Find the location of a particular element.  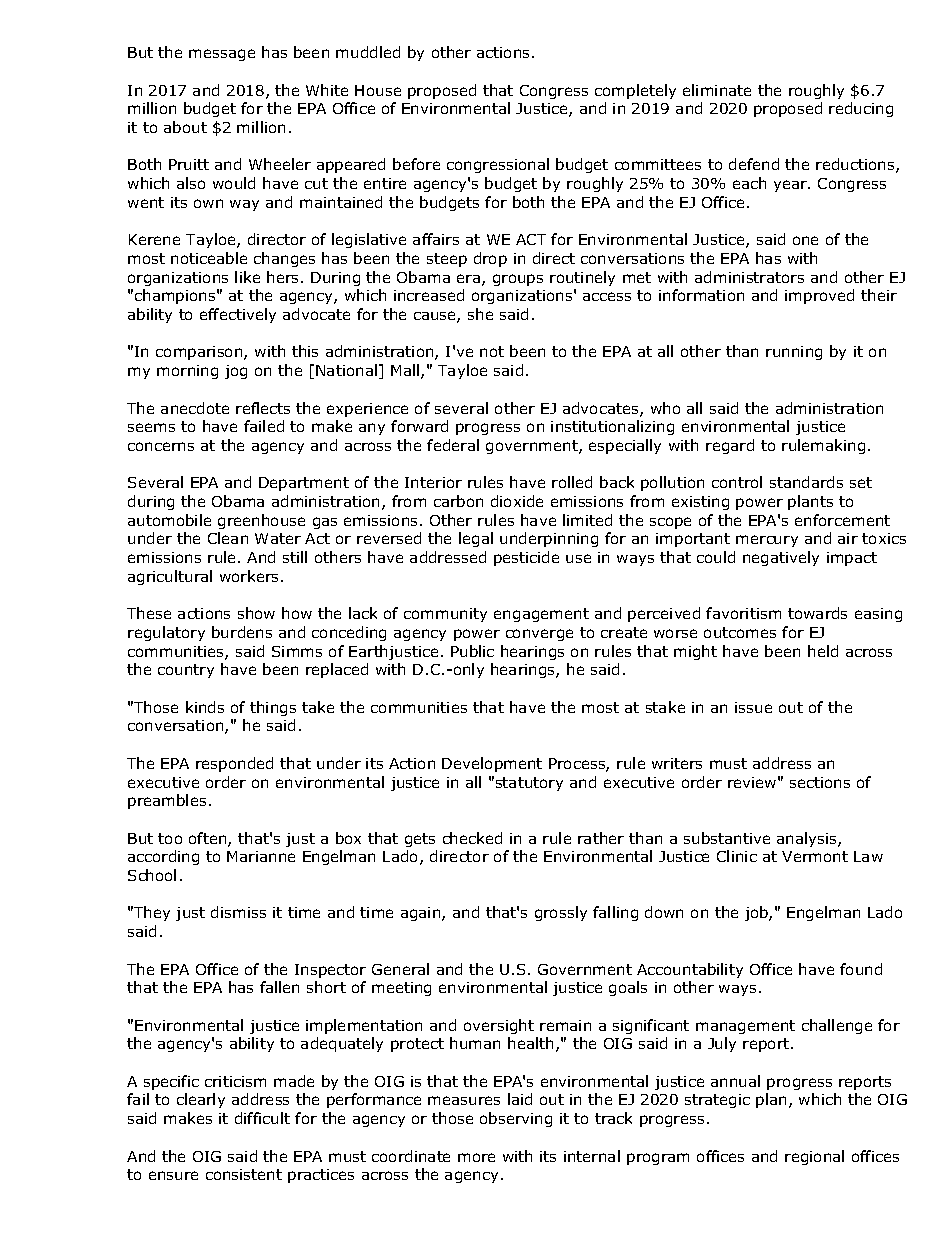

Clean is located at coordinates (228, 538).
